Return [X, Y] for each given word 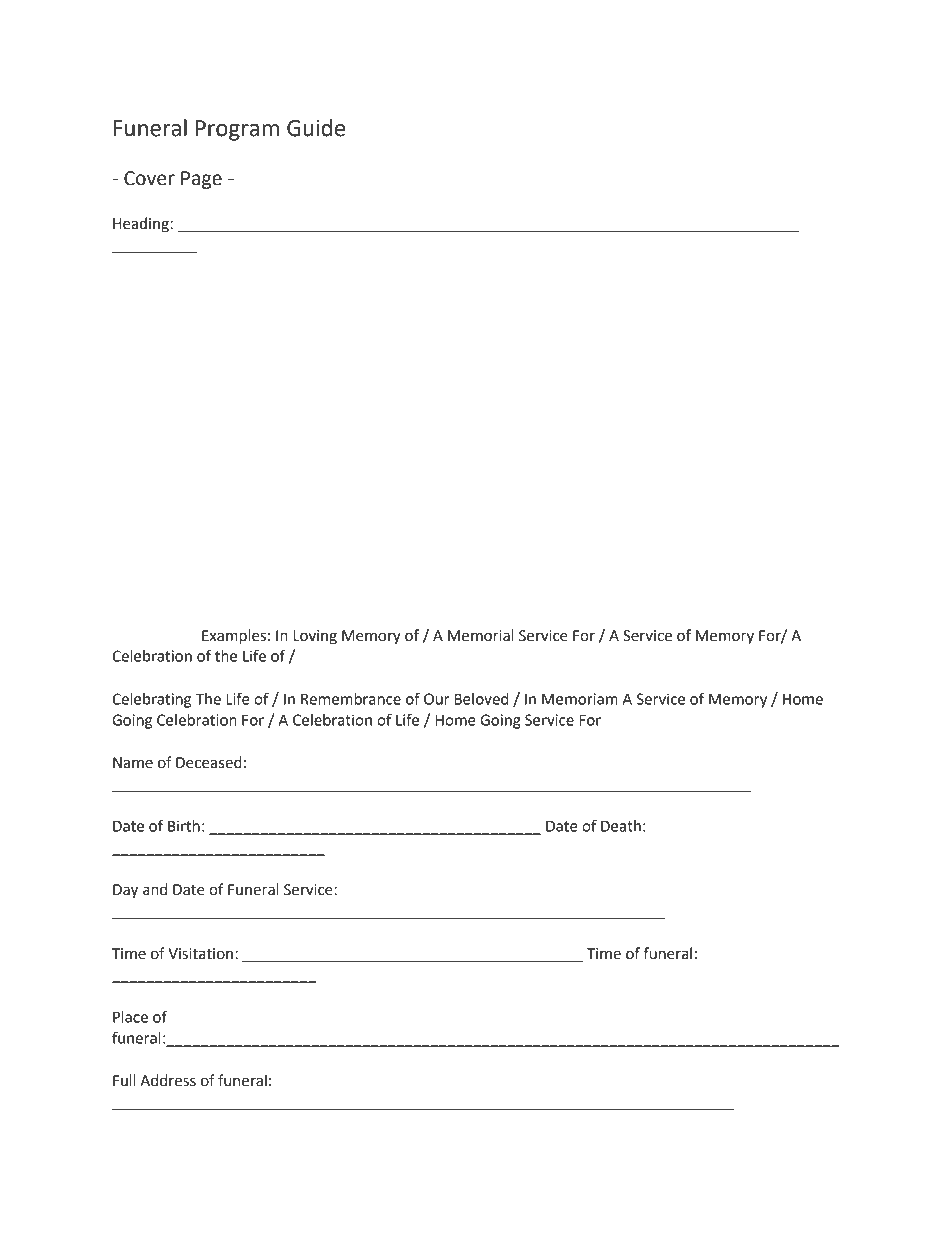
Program [237, 130]
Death [621, 826]
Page [201, 180]
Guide [316, 128]
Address [168, 1080]
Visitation [200, 954]
